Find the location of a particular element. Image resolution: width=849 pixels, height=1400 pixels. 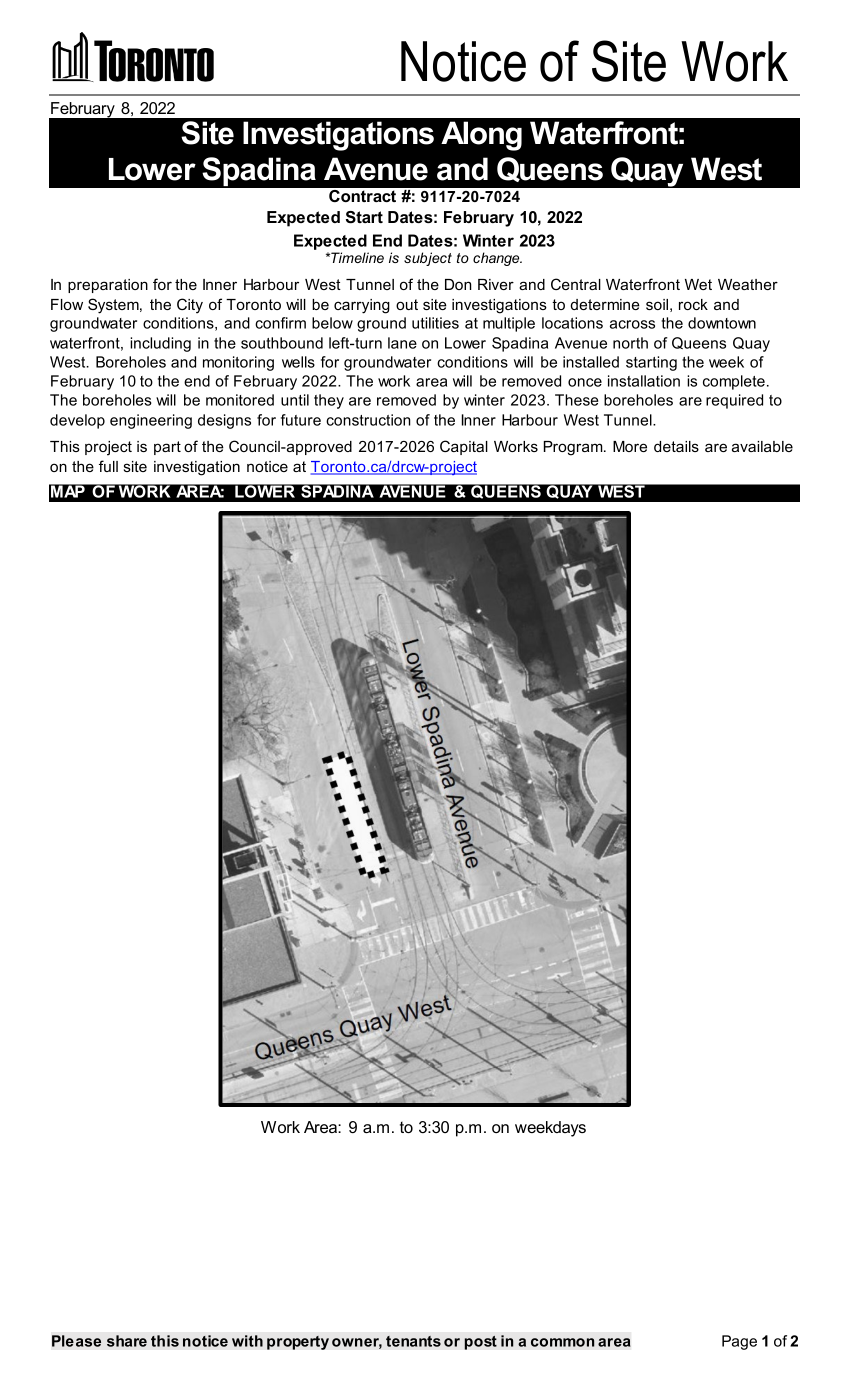

Wet is located at coordinates (698, 284).
